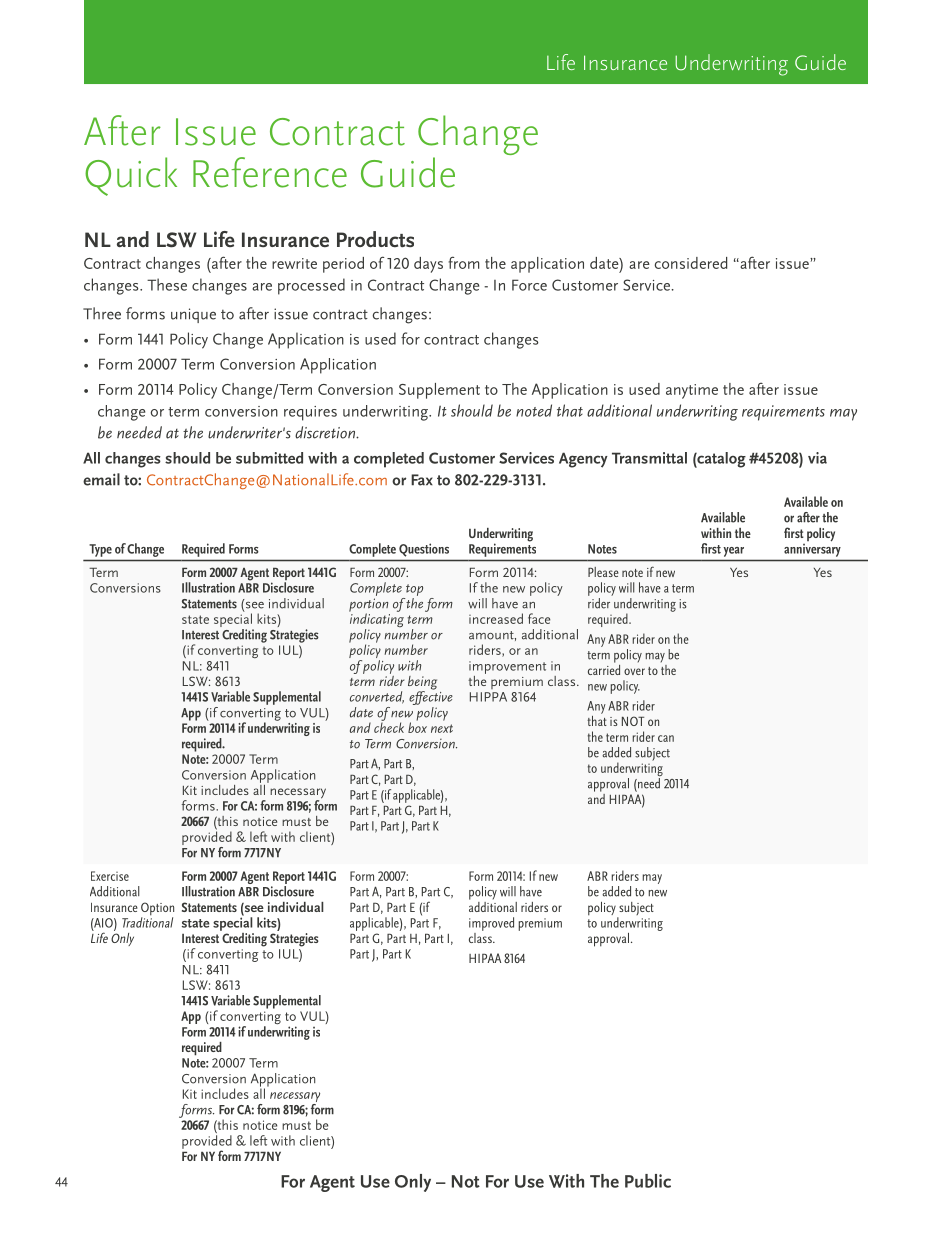  Describe the element at coordinates (422, 684) in the page. I see `being` at that location.
